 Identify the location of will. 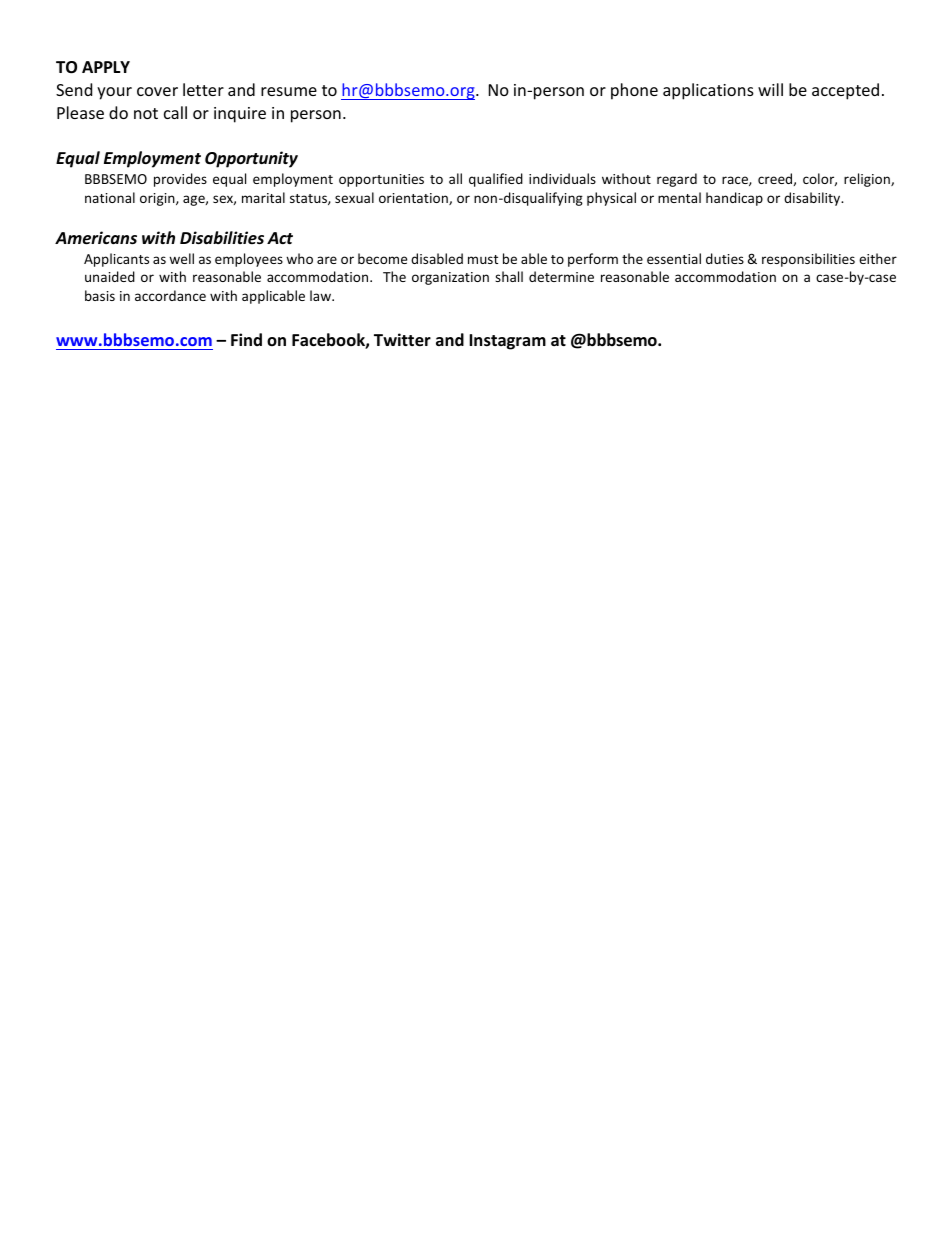
(770, 89).
